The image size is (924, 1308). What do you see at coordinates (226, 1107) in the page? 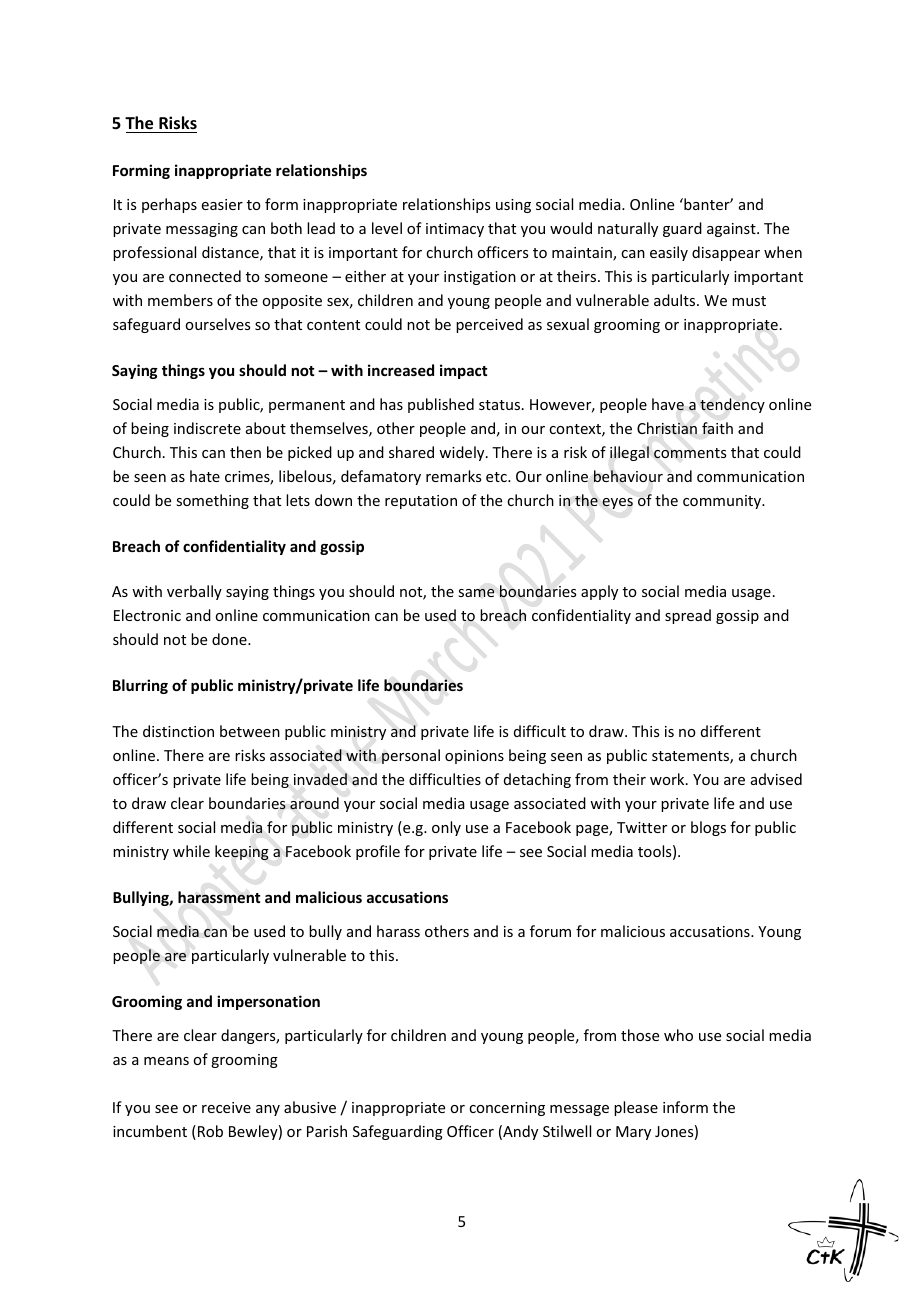
I see `receive` at bounding box center [226, 1107].
